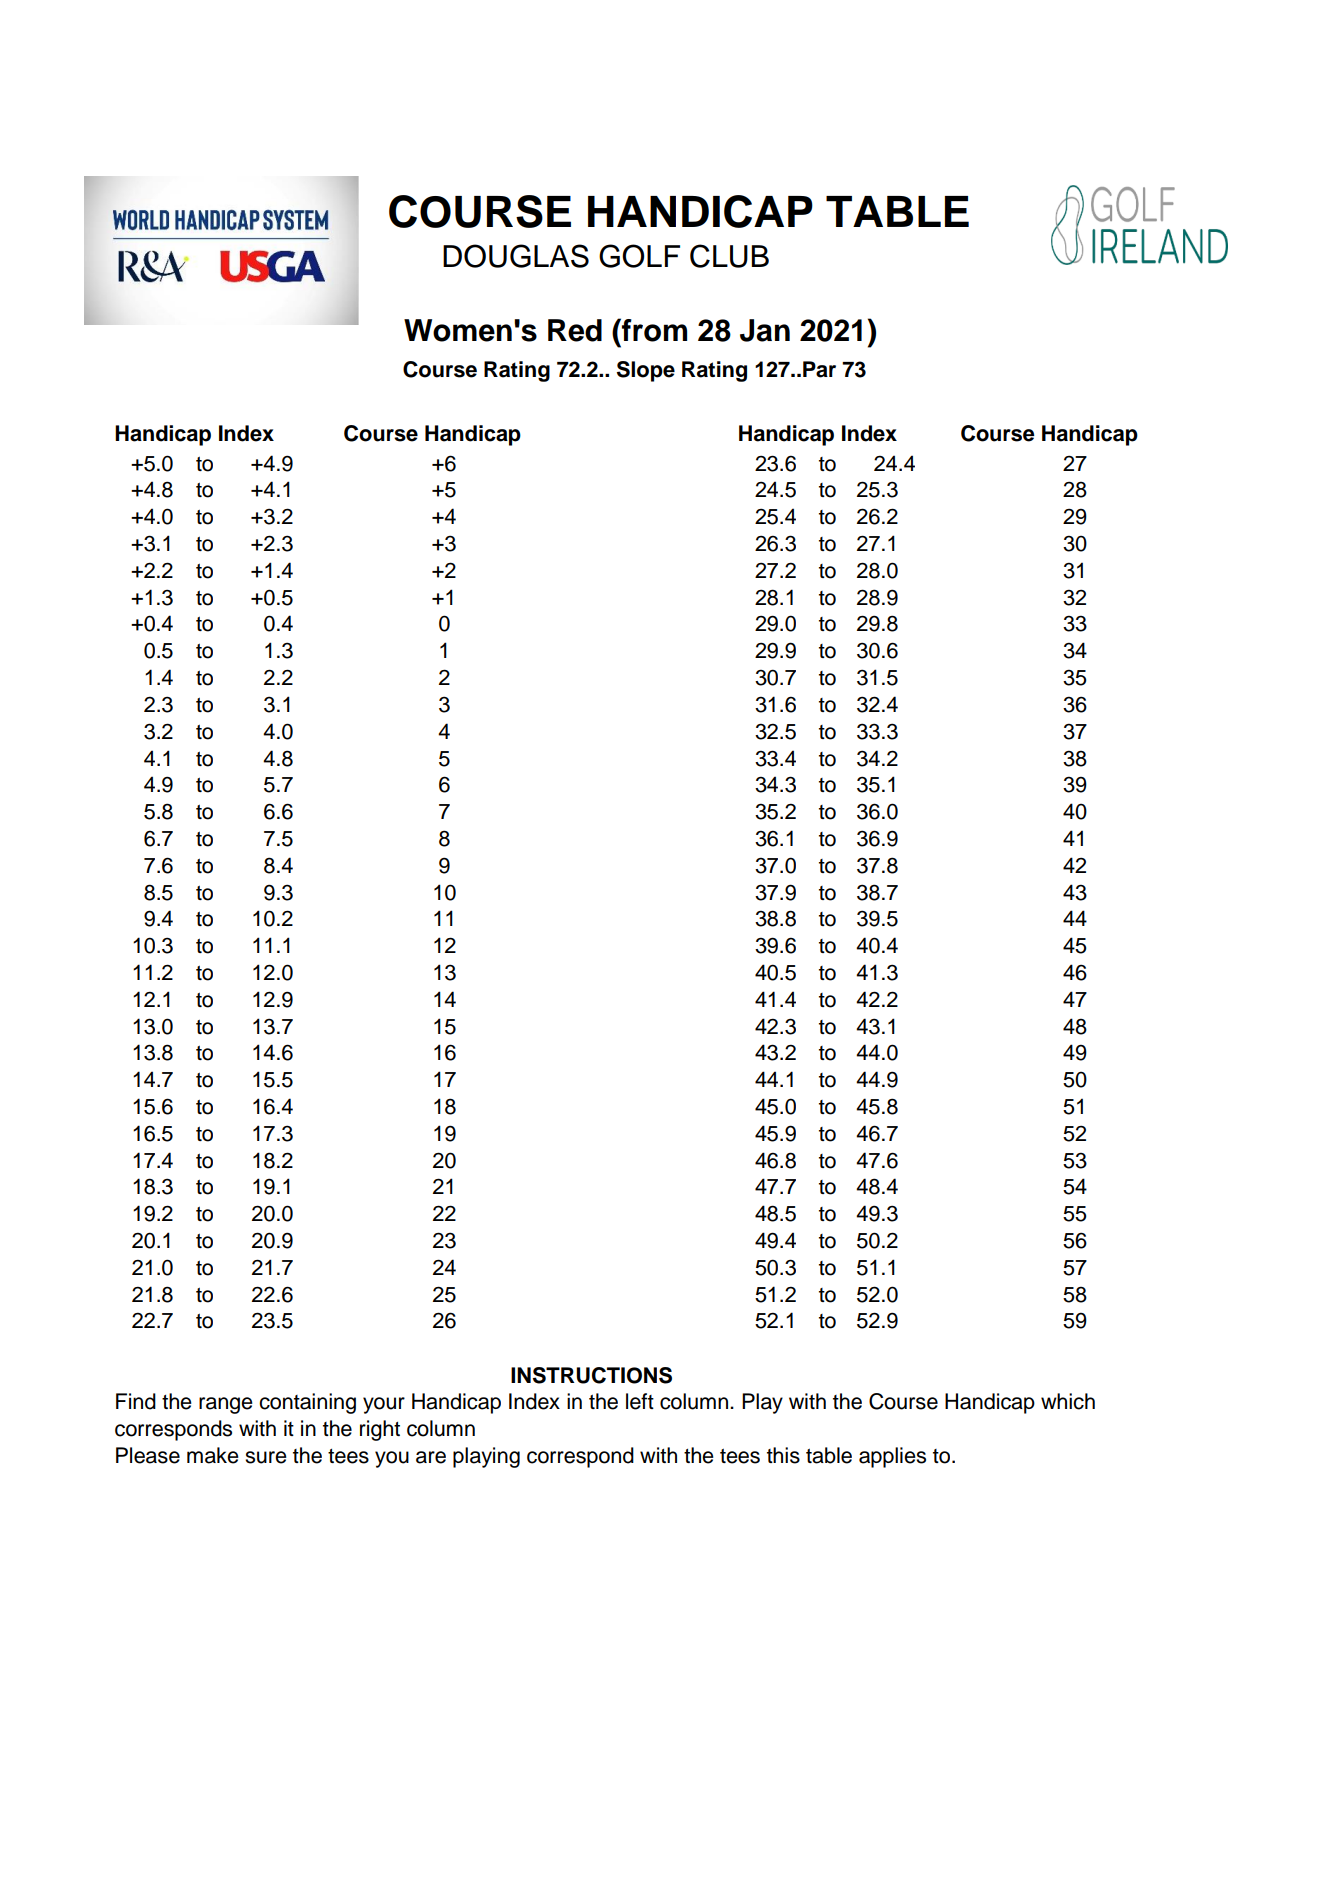 The width and height of the image is (1343, 1899). I want to click on DOUGLAS, so click(516, 256).
